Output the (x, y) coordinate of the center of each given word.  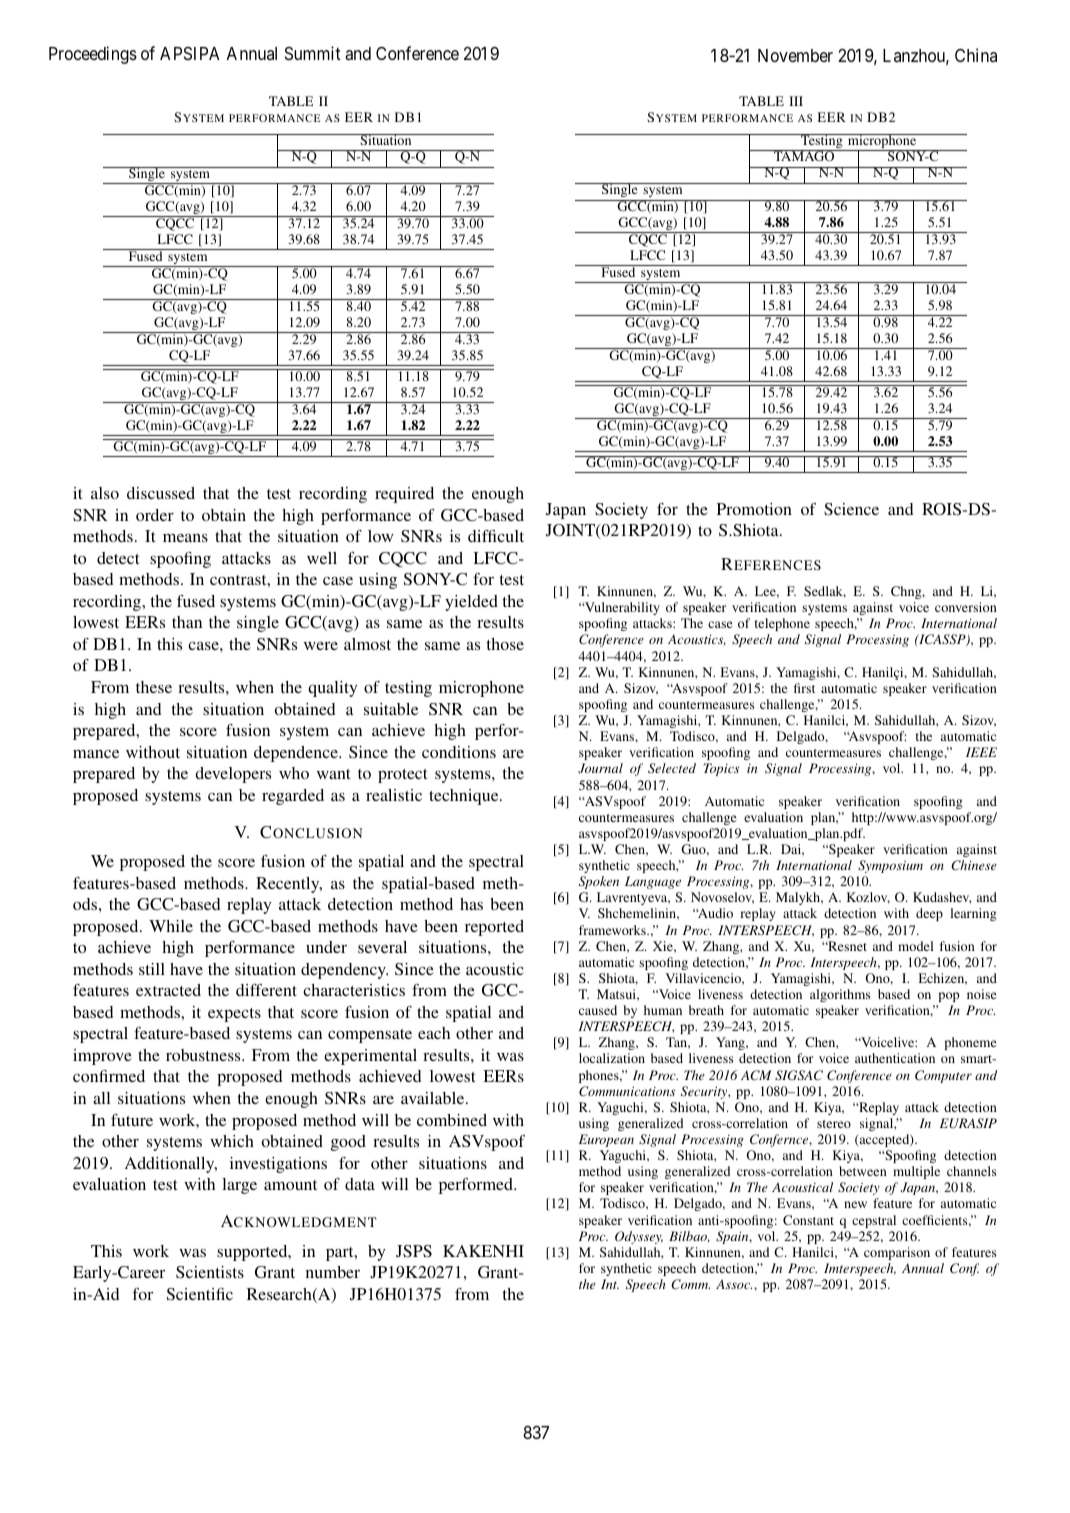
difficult (496, 536)
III (796, 101)
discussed (161, 493)
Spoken (599, 882)
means (185, 538)
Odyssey (639, 1237)
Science (851, 509)
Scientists (210, 1272)
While (171, 926)
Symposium (890, 866)
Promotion (754, 509)
